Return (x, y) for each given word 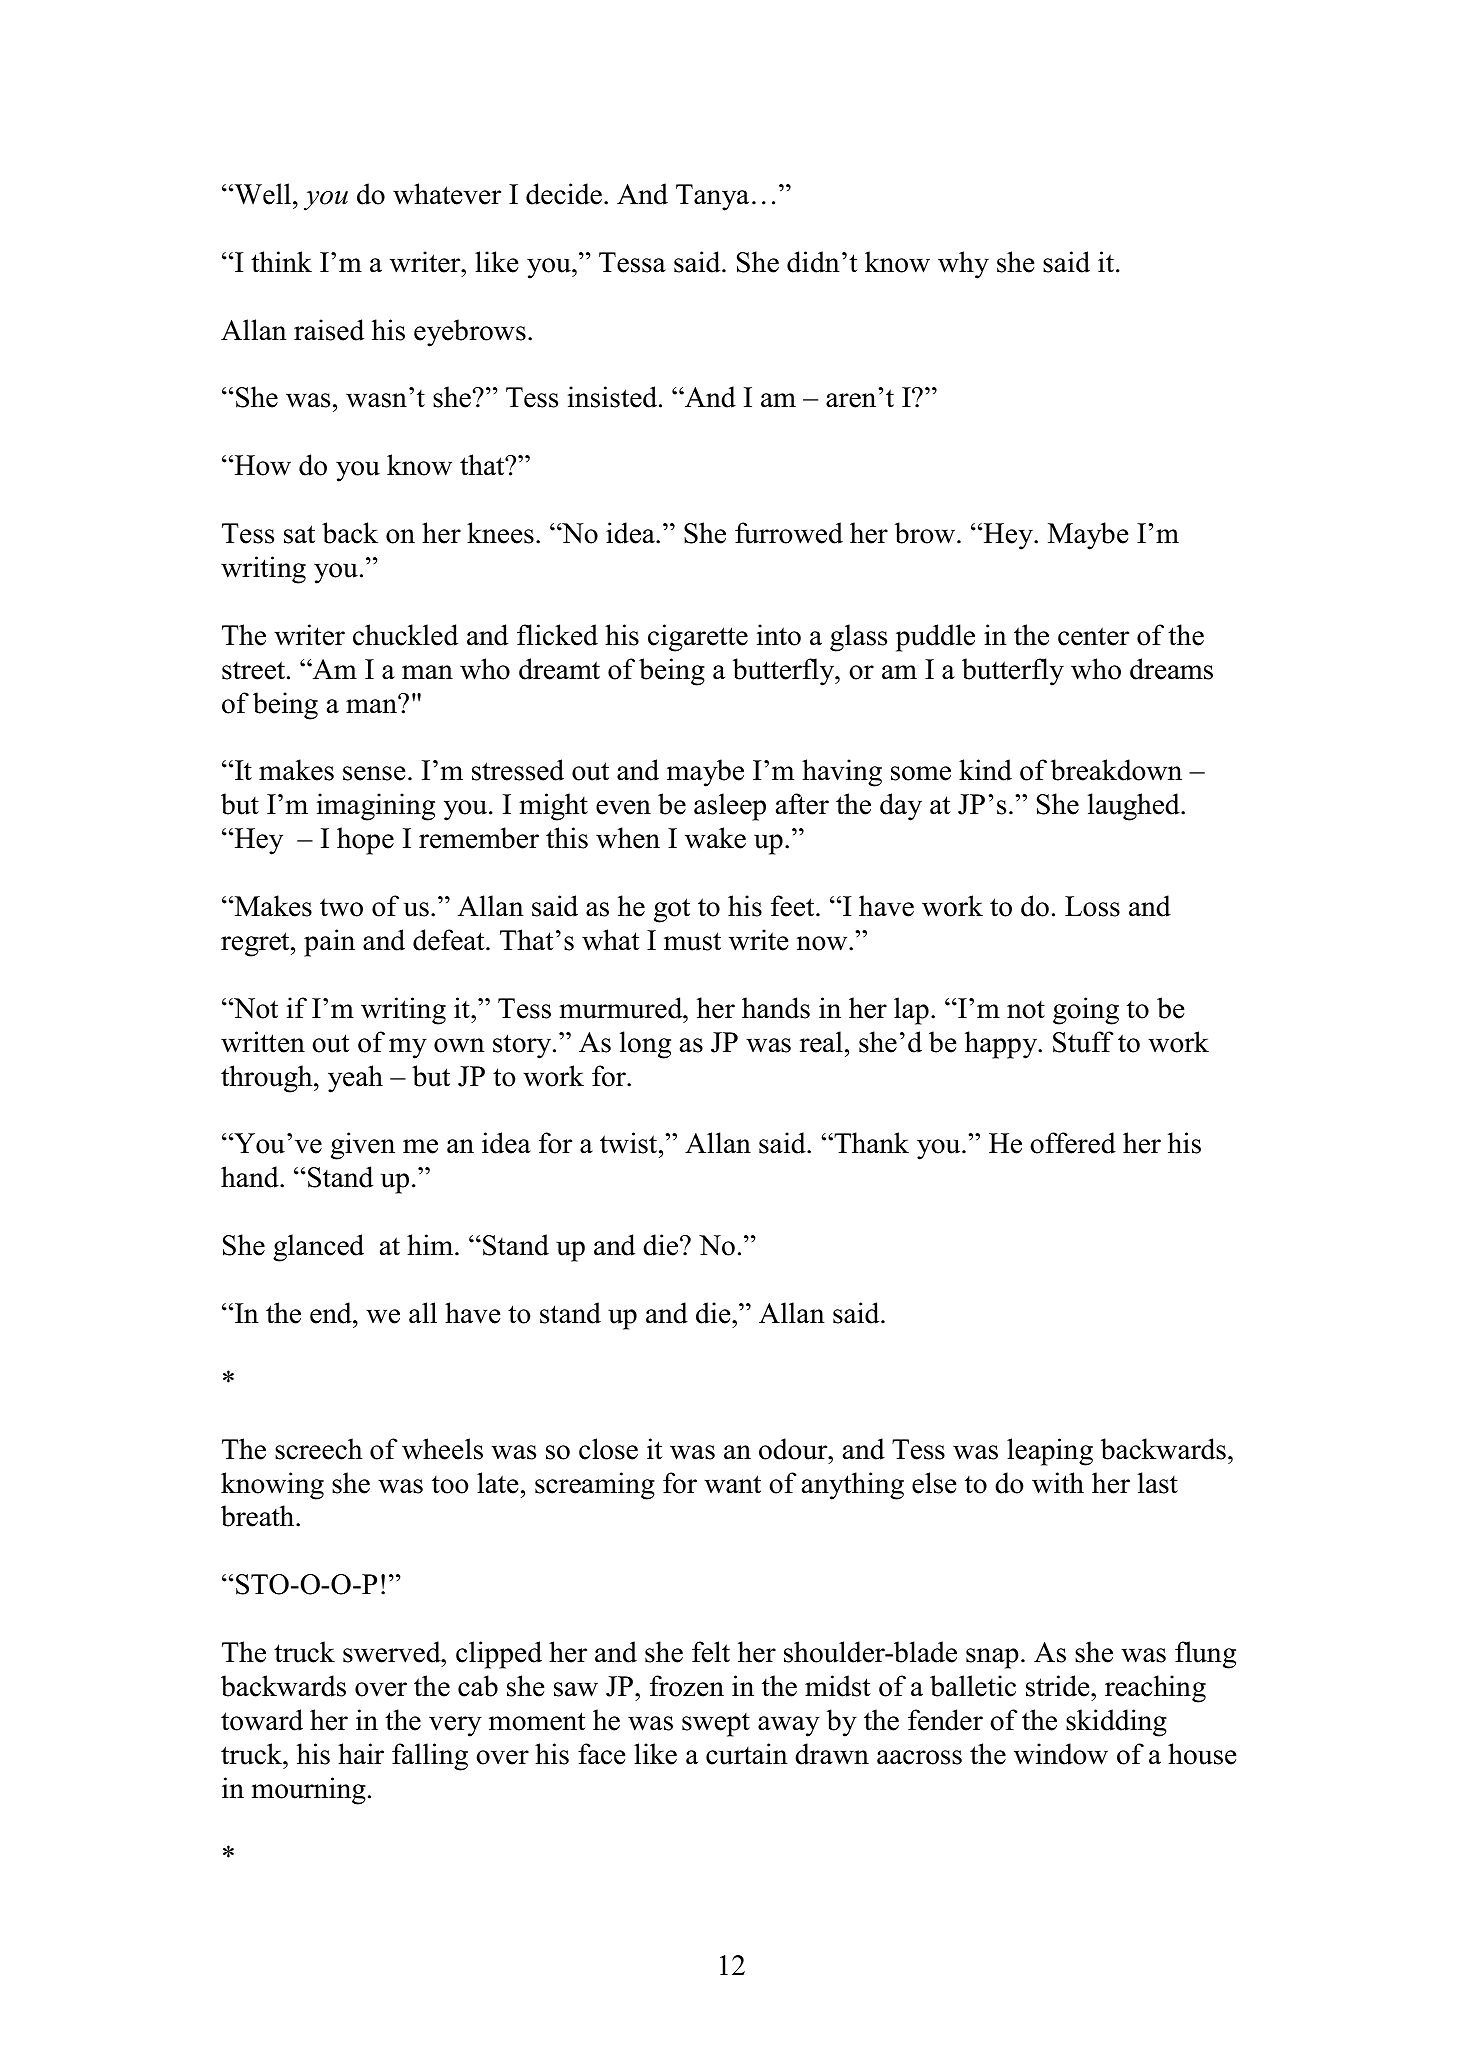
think (281, 261)
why (963, 265)
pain (329, 943)
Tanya (712, 197)
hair (361, 1754)
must (692, 941)
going (1086, 1011)
